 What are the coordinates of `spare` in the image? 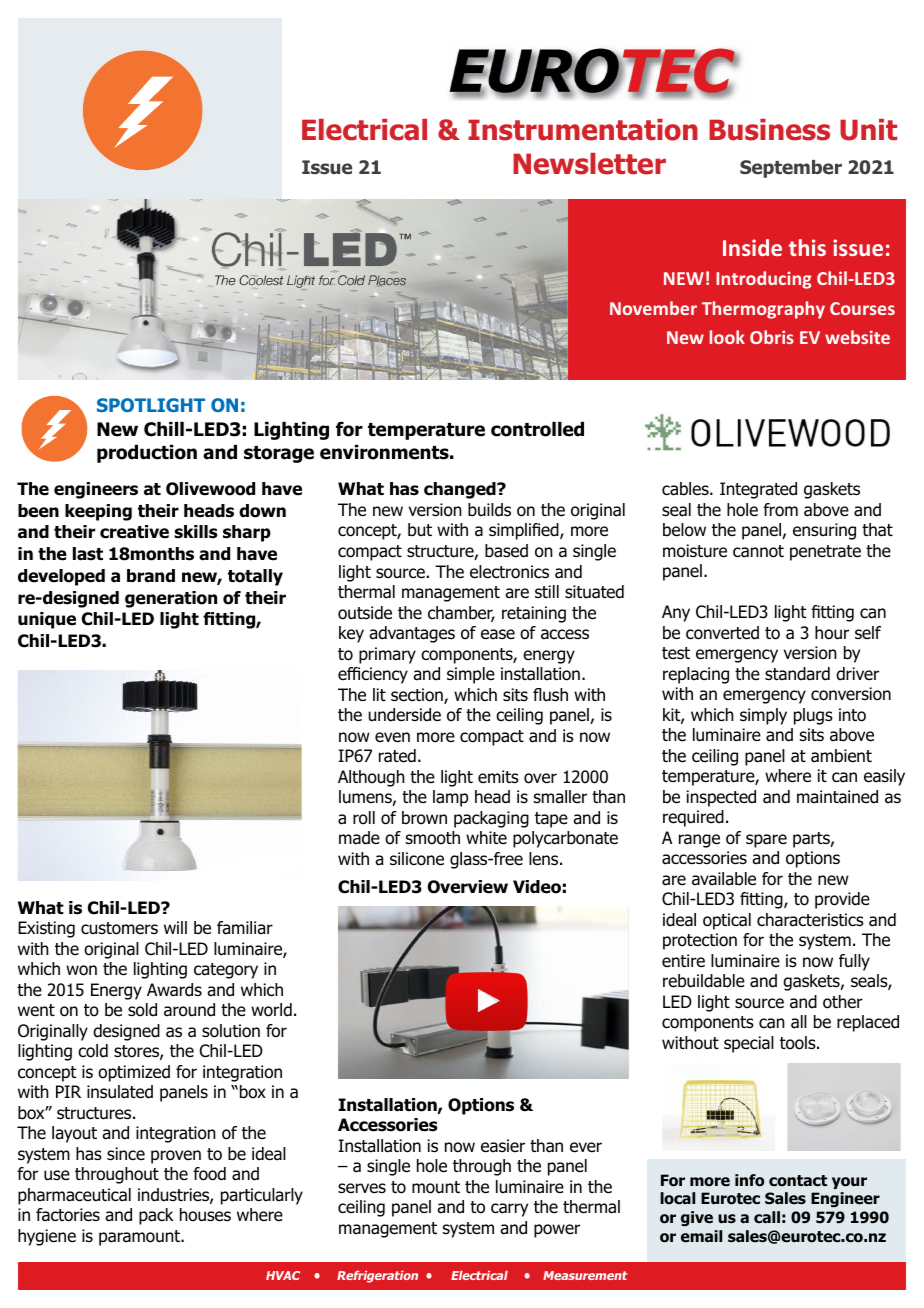 It's located at (766, 841).
